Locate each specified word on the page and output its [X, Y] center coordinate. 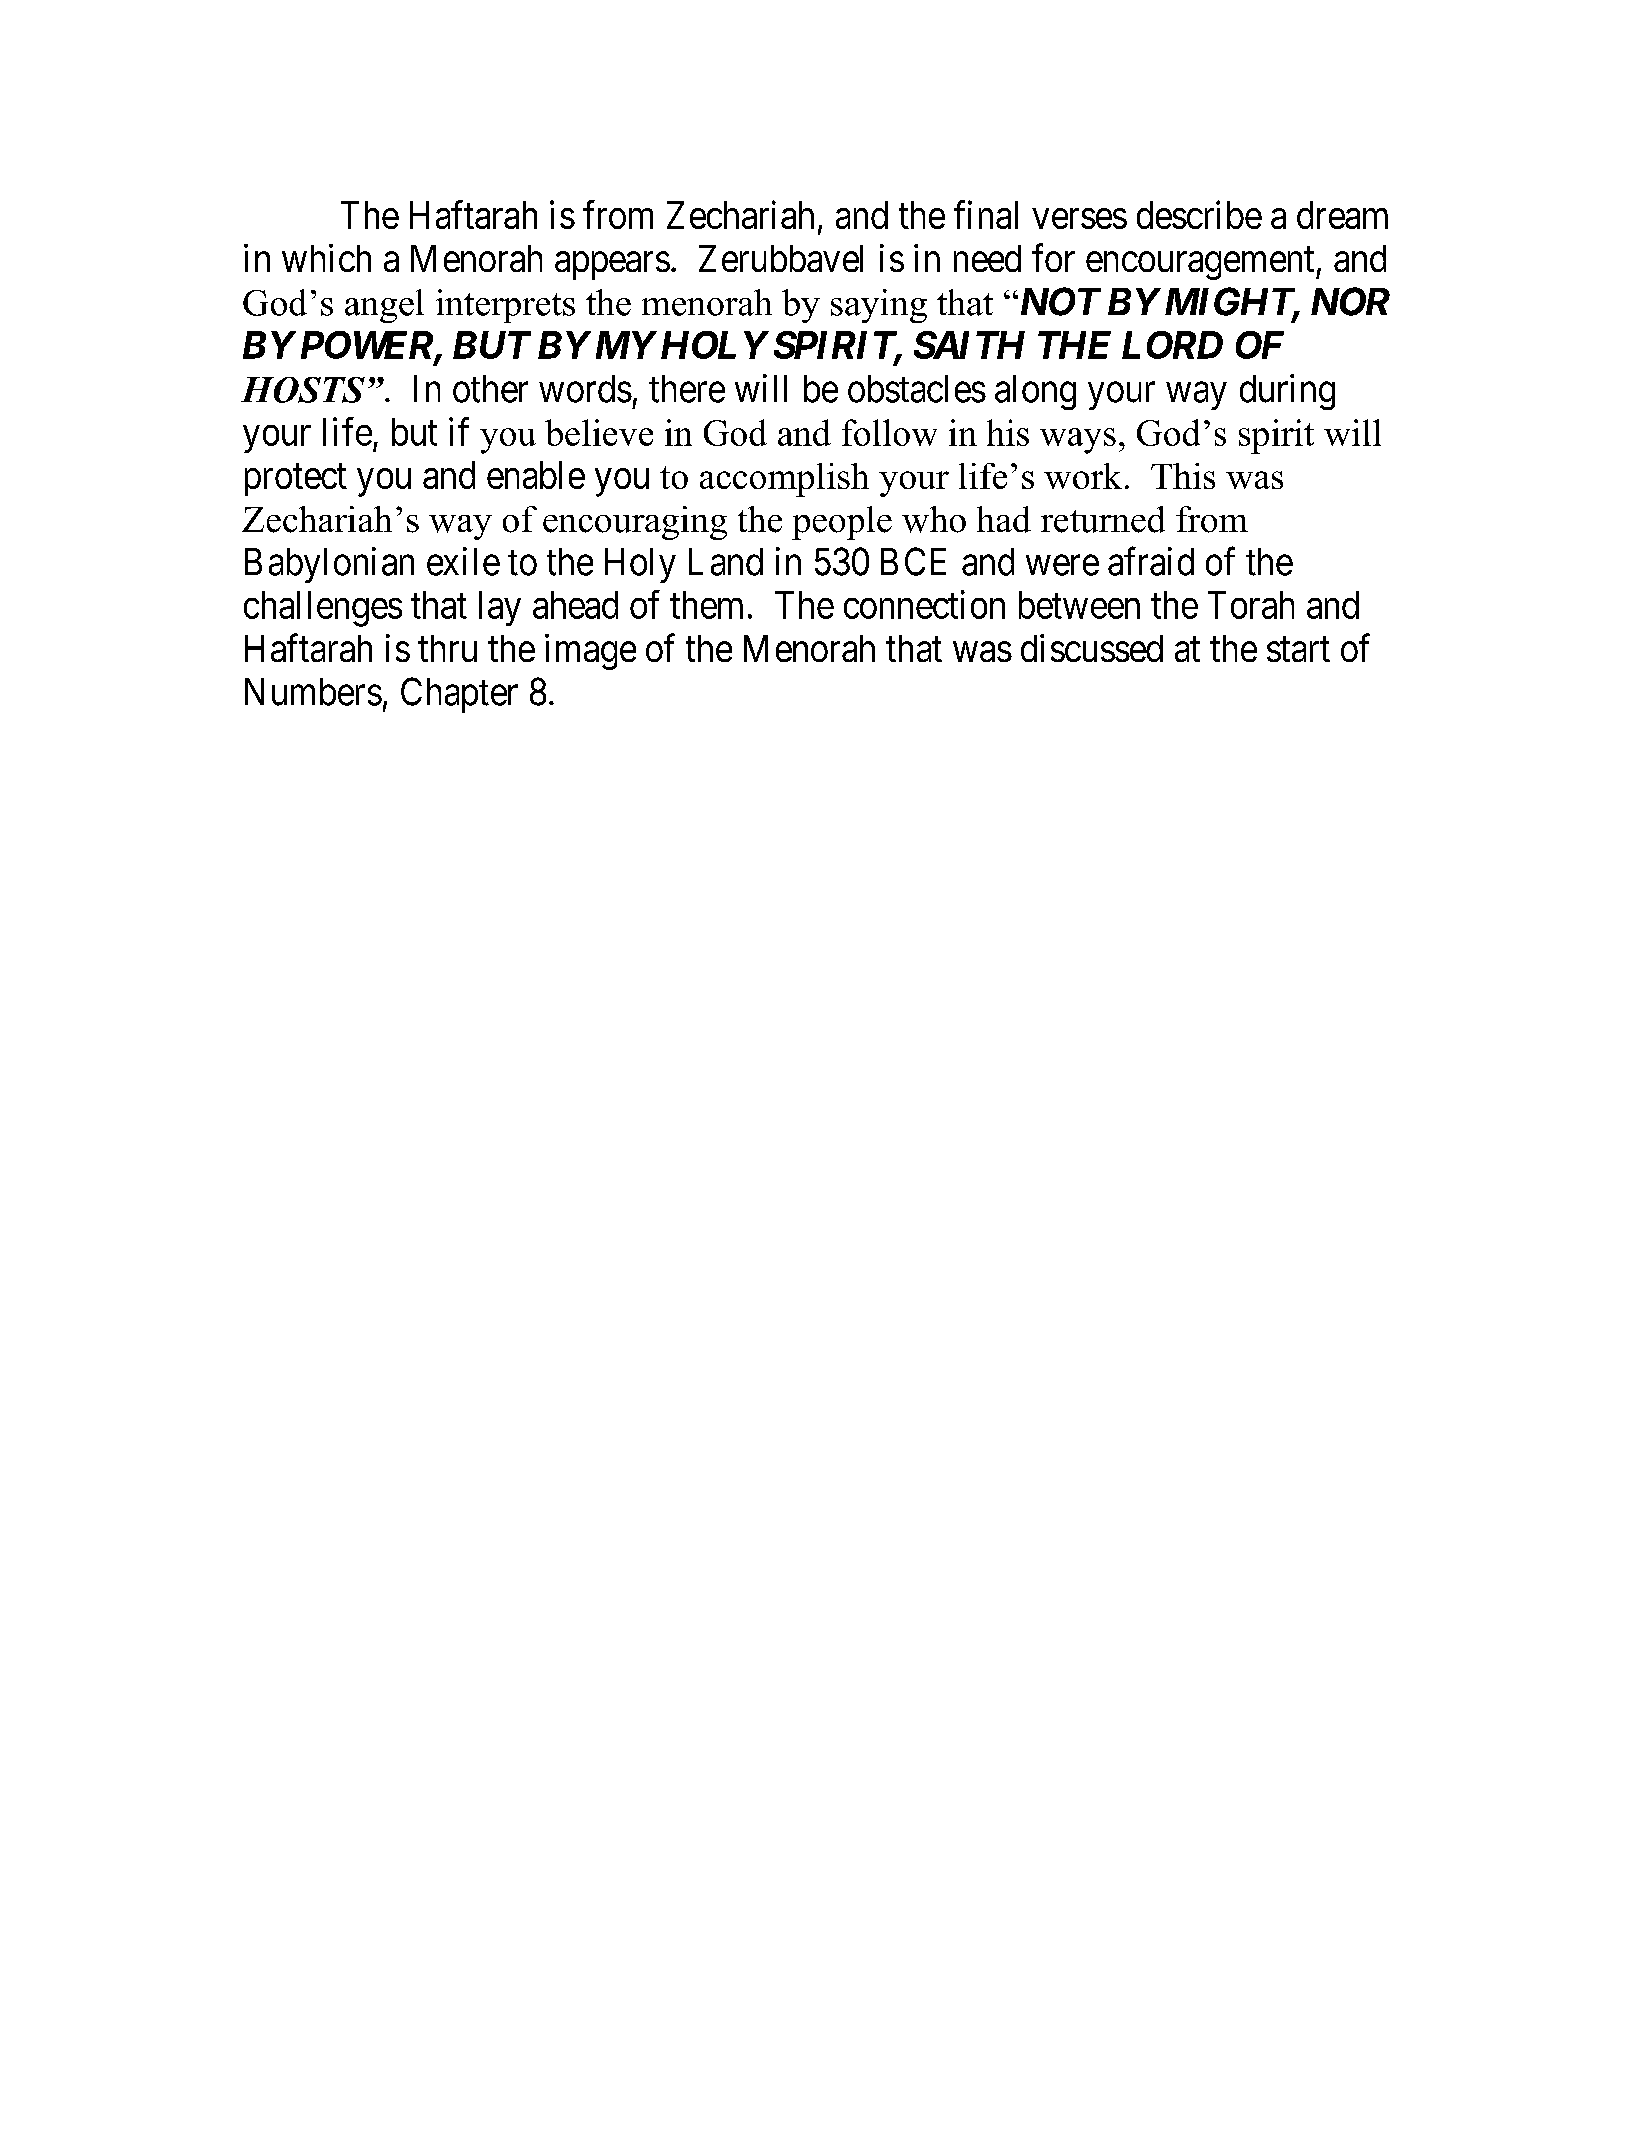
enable [536, 475]
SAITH [969, 345]
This [1183, 476]
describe [1199, 215]
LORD [1172, 345]
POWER [368, 346]
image [590, 652]
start [1298, 650]
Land [726, 562]
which [326, 258]
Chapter [459, 695]
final [986, 215]
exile [463, 561]
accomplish [784, 480]
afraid [1151, 561]
